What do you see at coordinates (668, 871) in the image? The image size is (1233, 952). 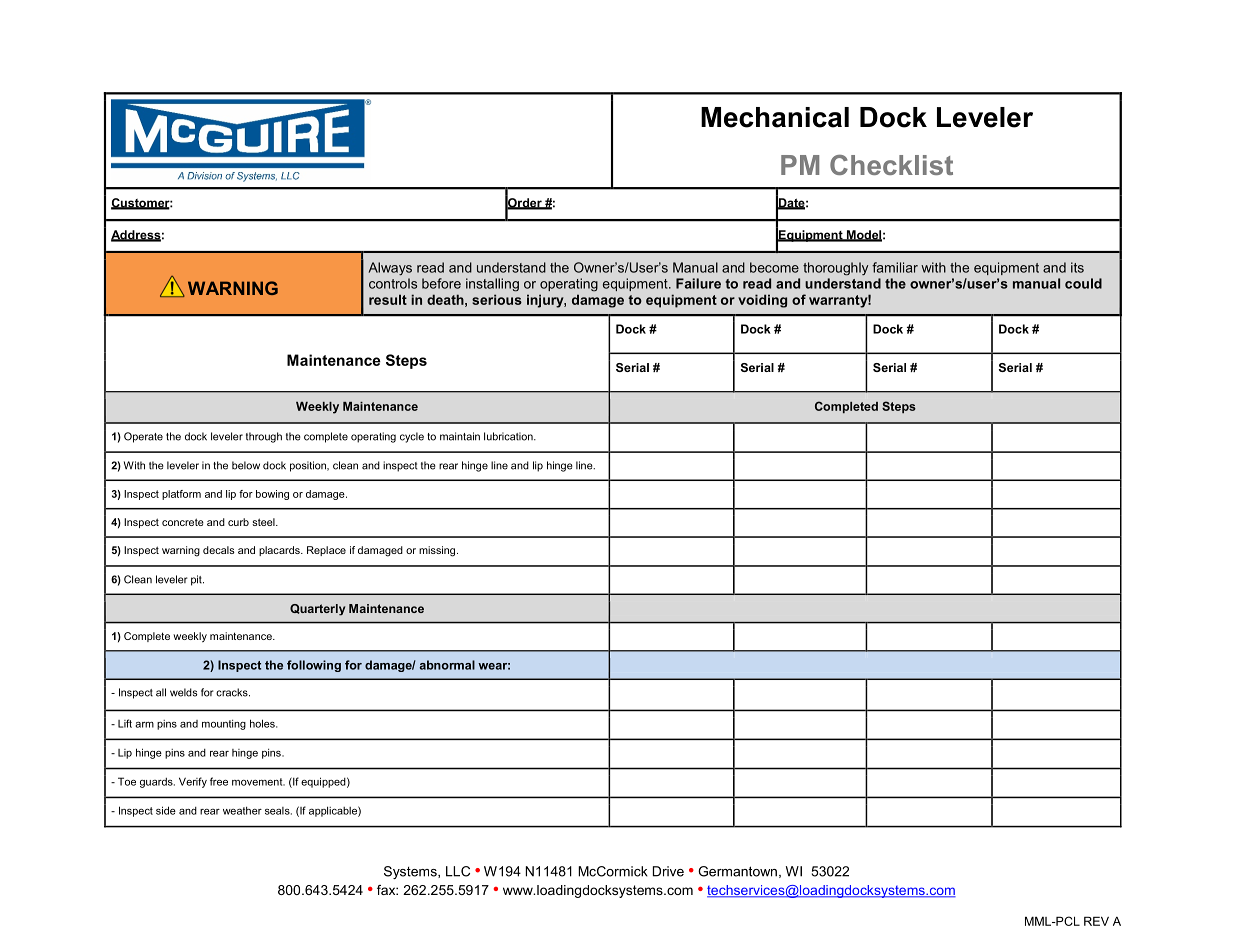 I see `Drive` at bounding box center [668, 871].
